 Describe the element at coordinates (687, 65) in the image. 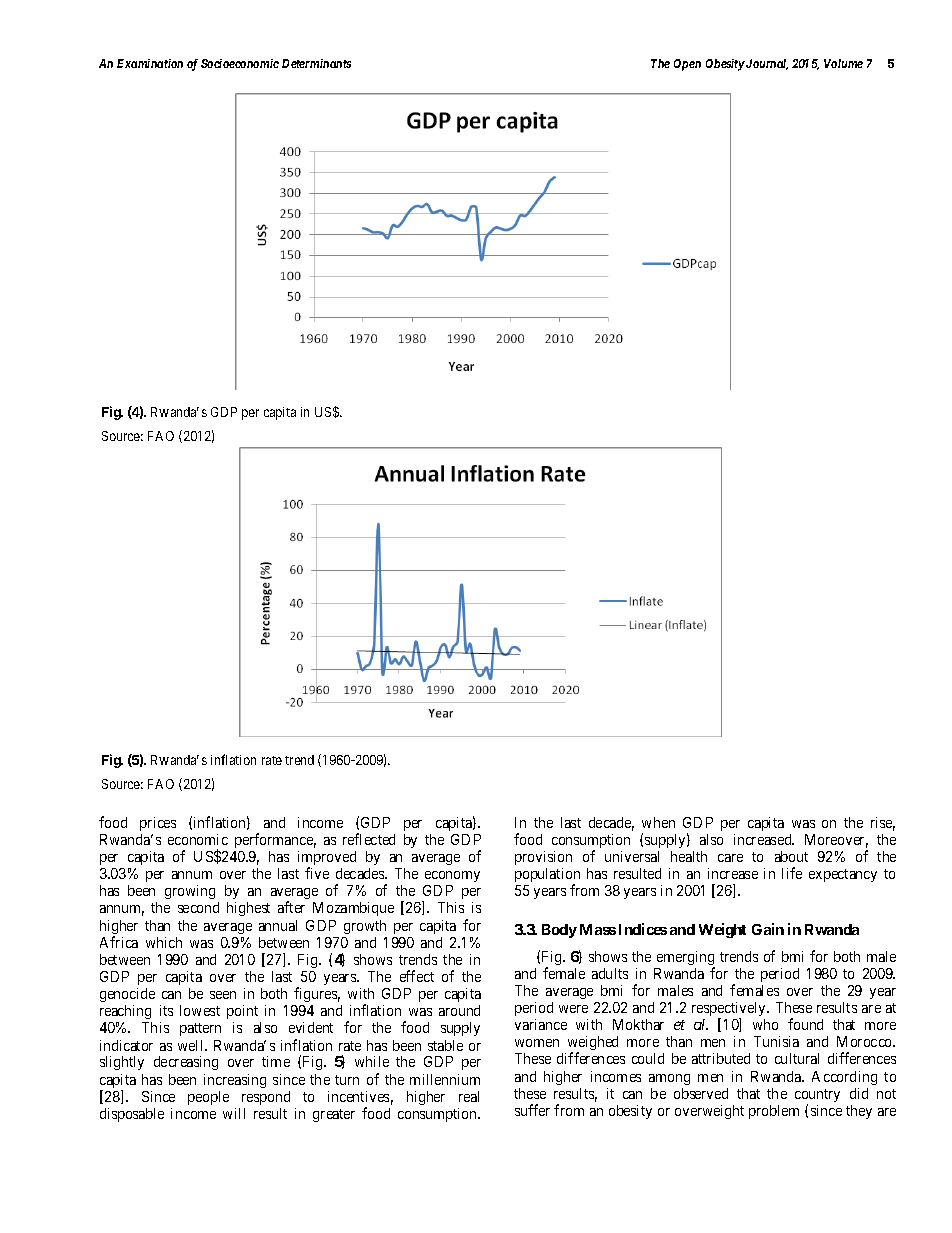

I see `Open` at that location.
